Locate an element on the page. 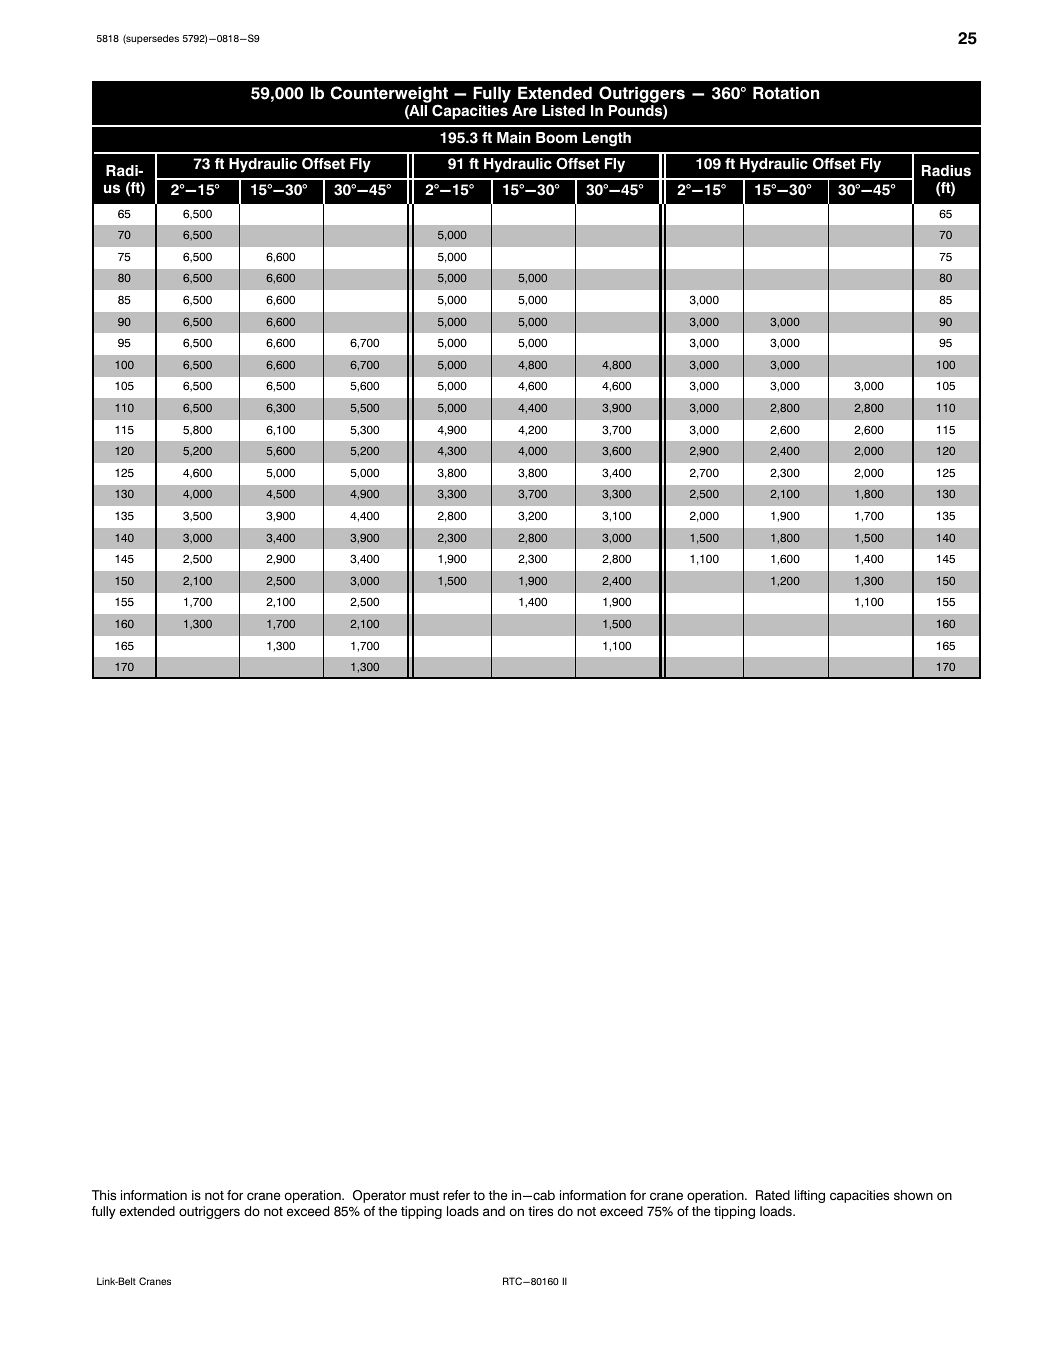 The width and height of the image is (1040, 1345). This is located at coordinates (104, 1195).
